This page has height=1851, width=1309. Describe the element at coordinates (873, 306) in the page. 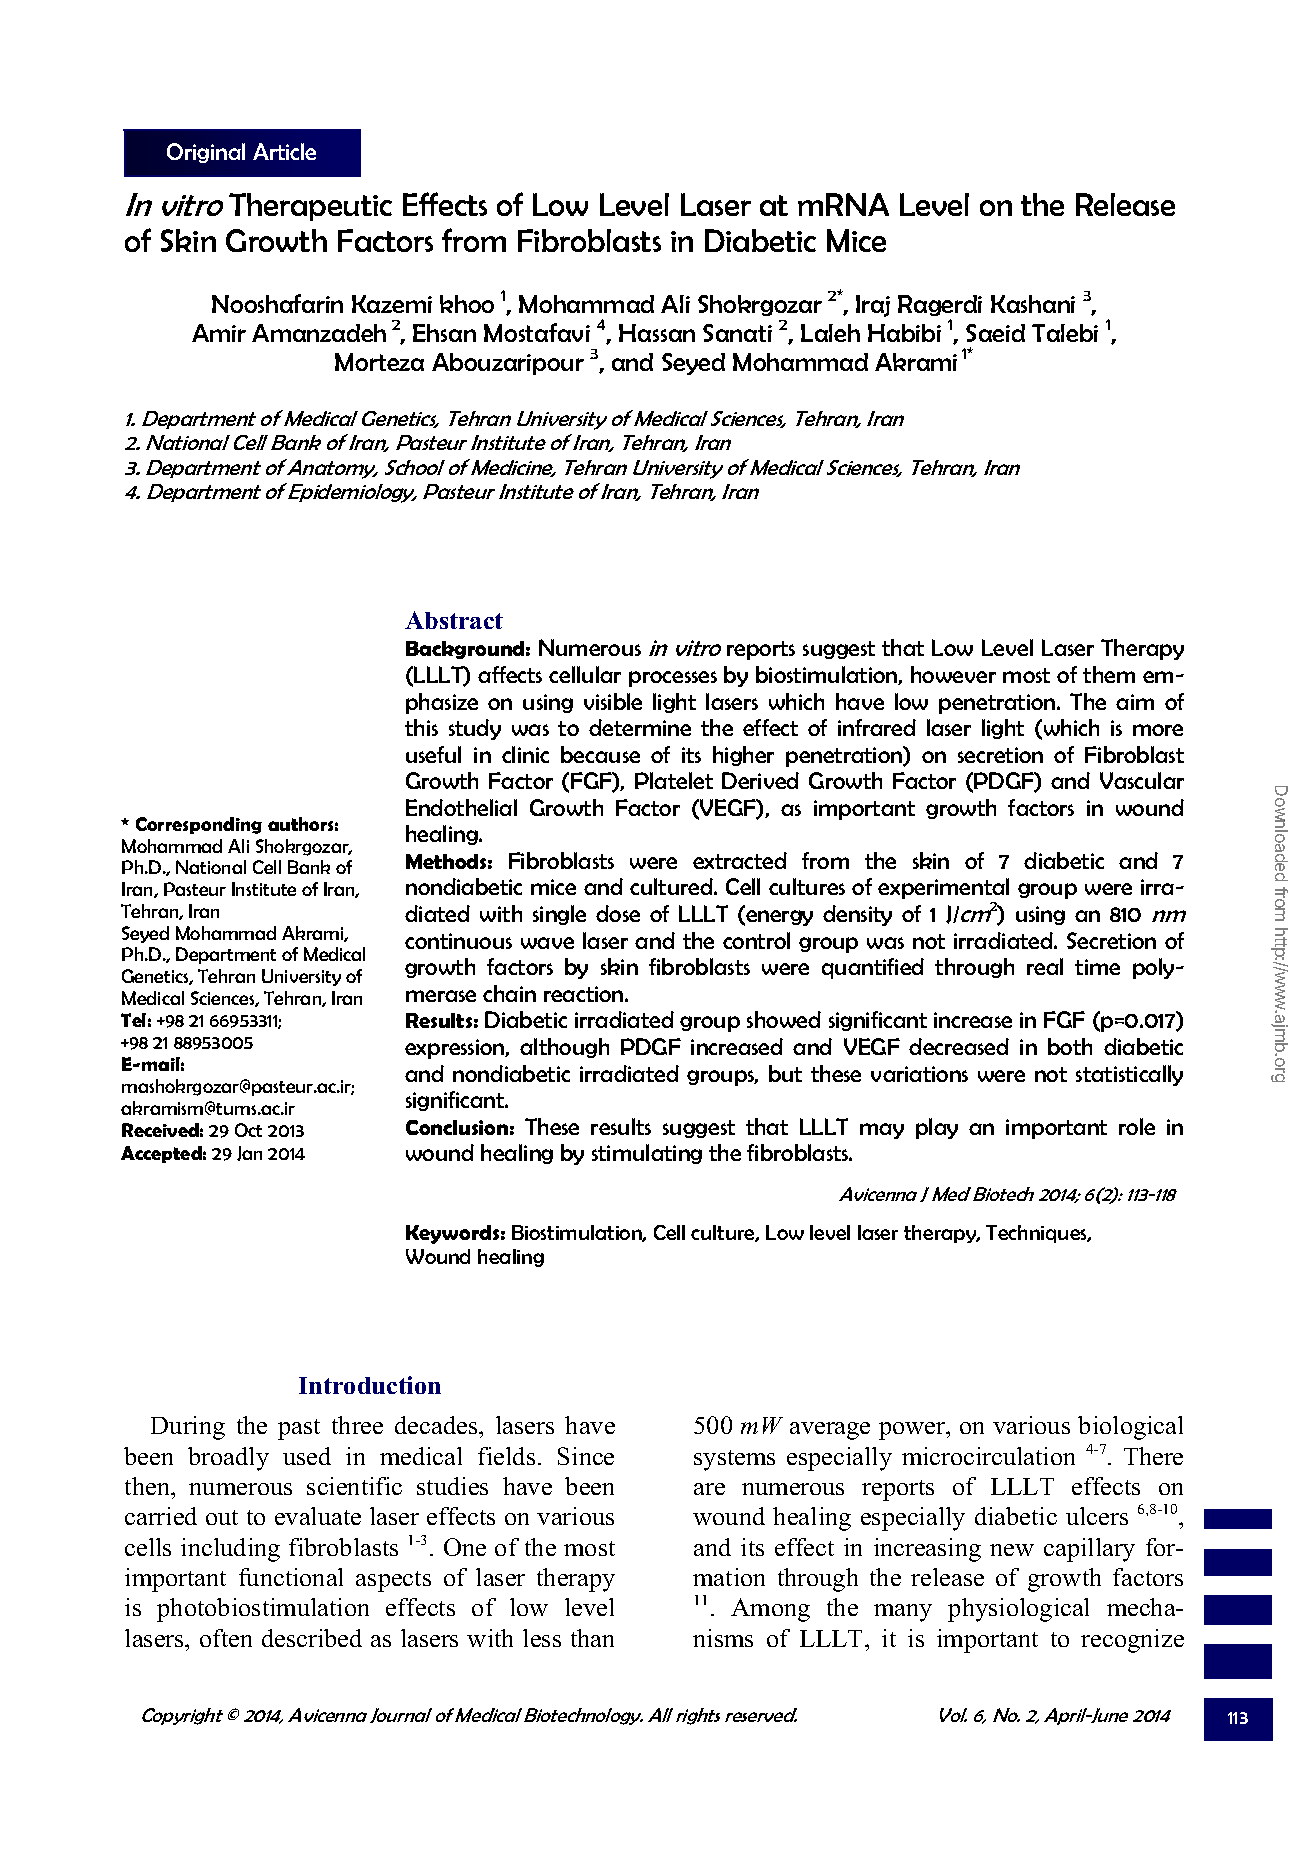

I see `Iraj` at that location.
